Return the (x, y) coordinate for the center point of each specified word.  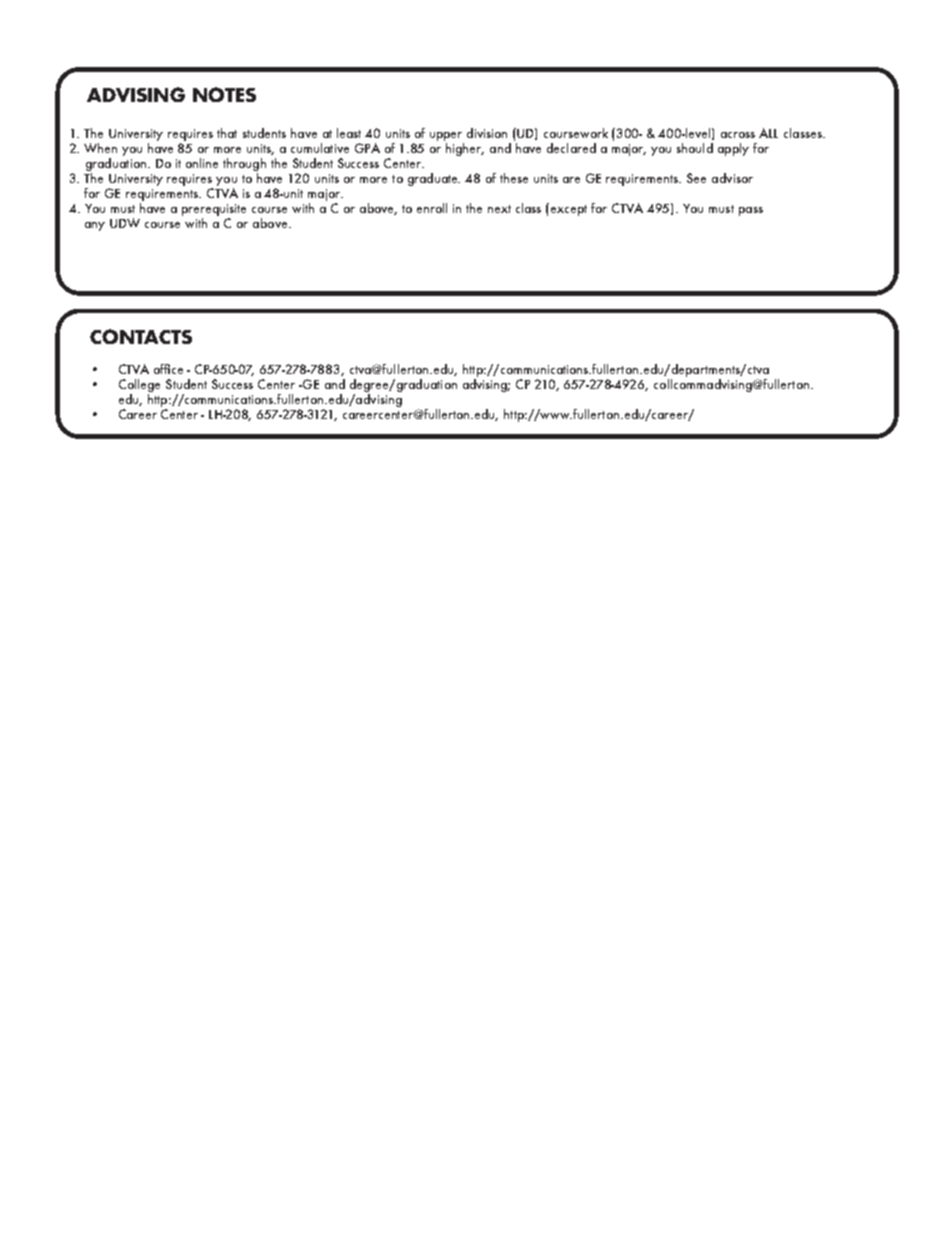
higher (464, 148)
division (487, 133)
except (569, 210)
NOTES (224, 94)
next (499, 209)
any (95, 226)
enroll (432, 208)
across (738, 135)
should (695, 148)
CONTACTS (141, 336)
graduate (434, 179)
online (202, 163)
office (168, 369)
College (139, 387)
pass (751, 211)
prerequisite (214, 210)
